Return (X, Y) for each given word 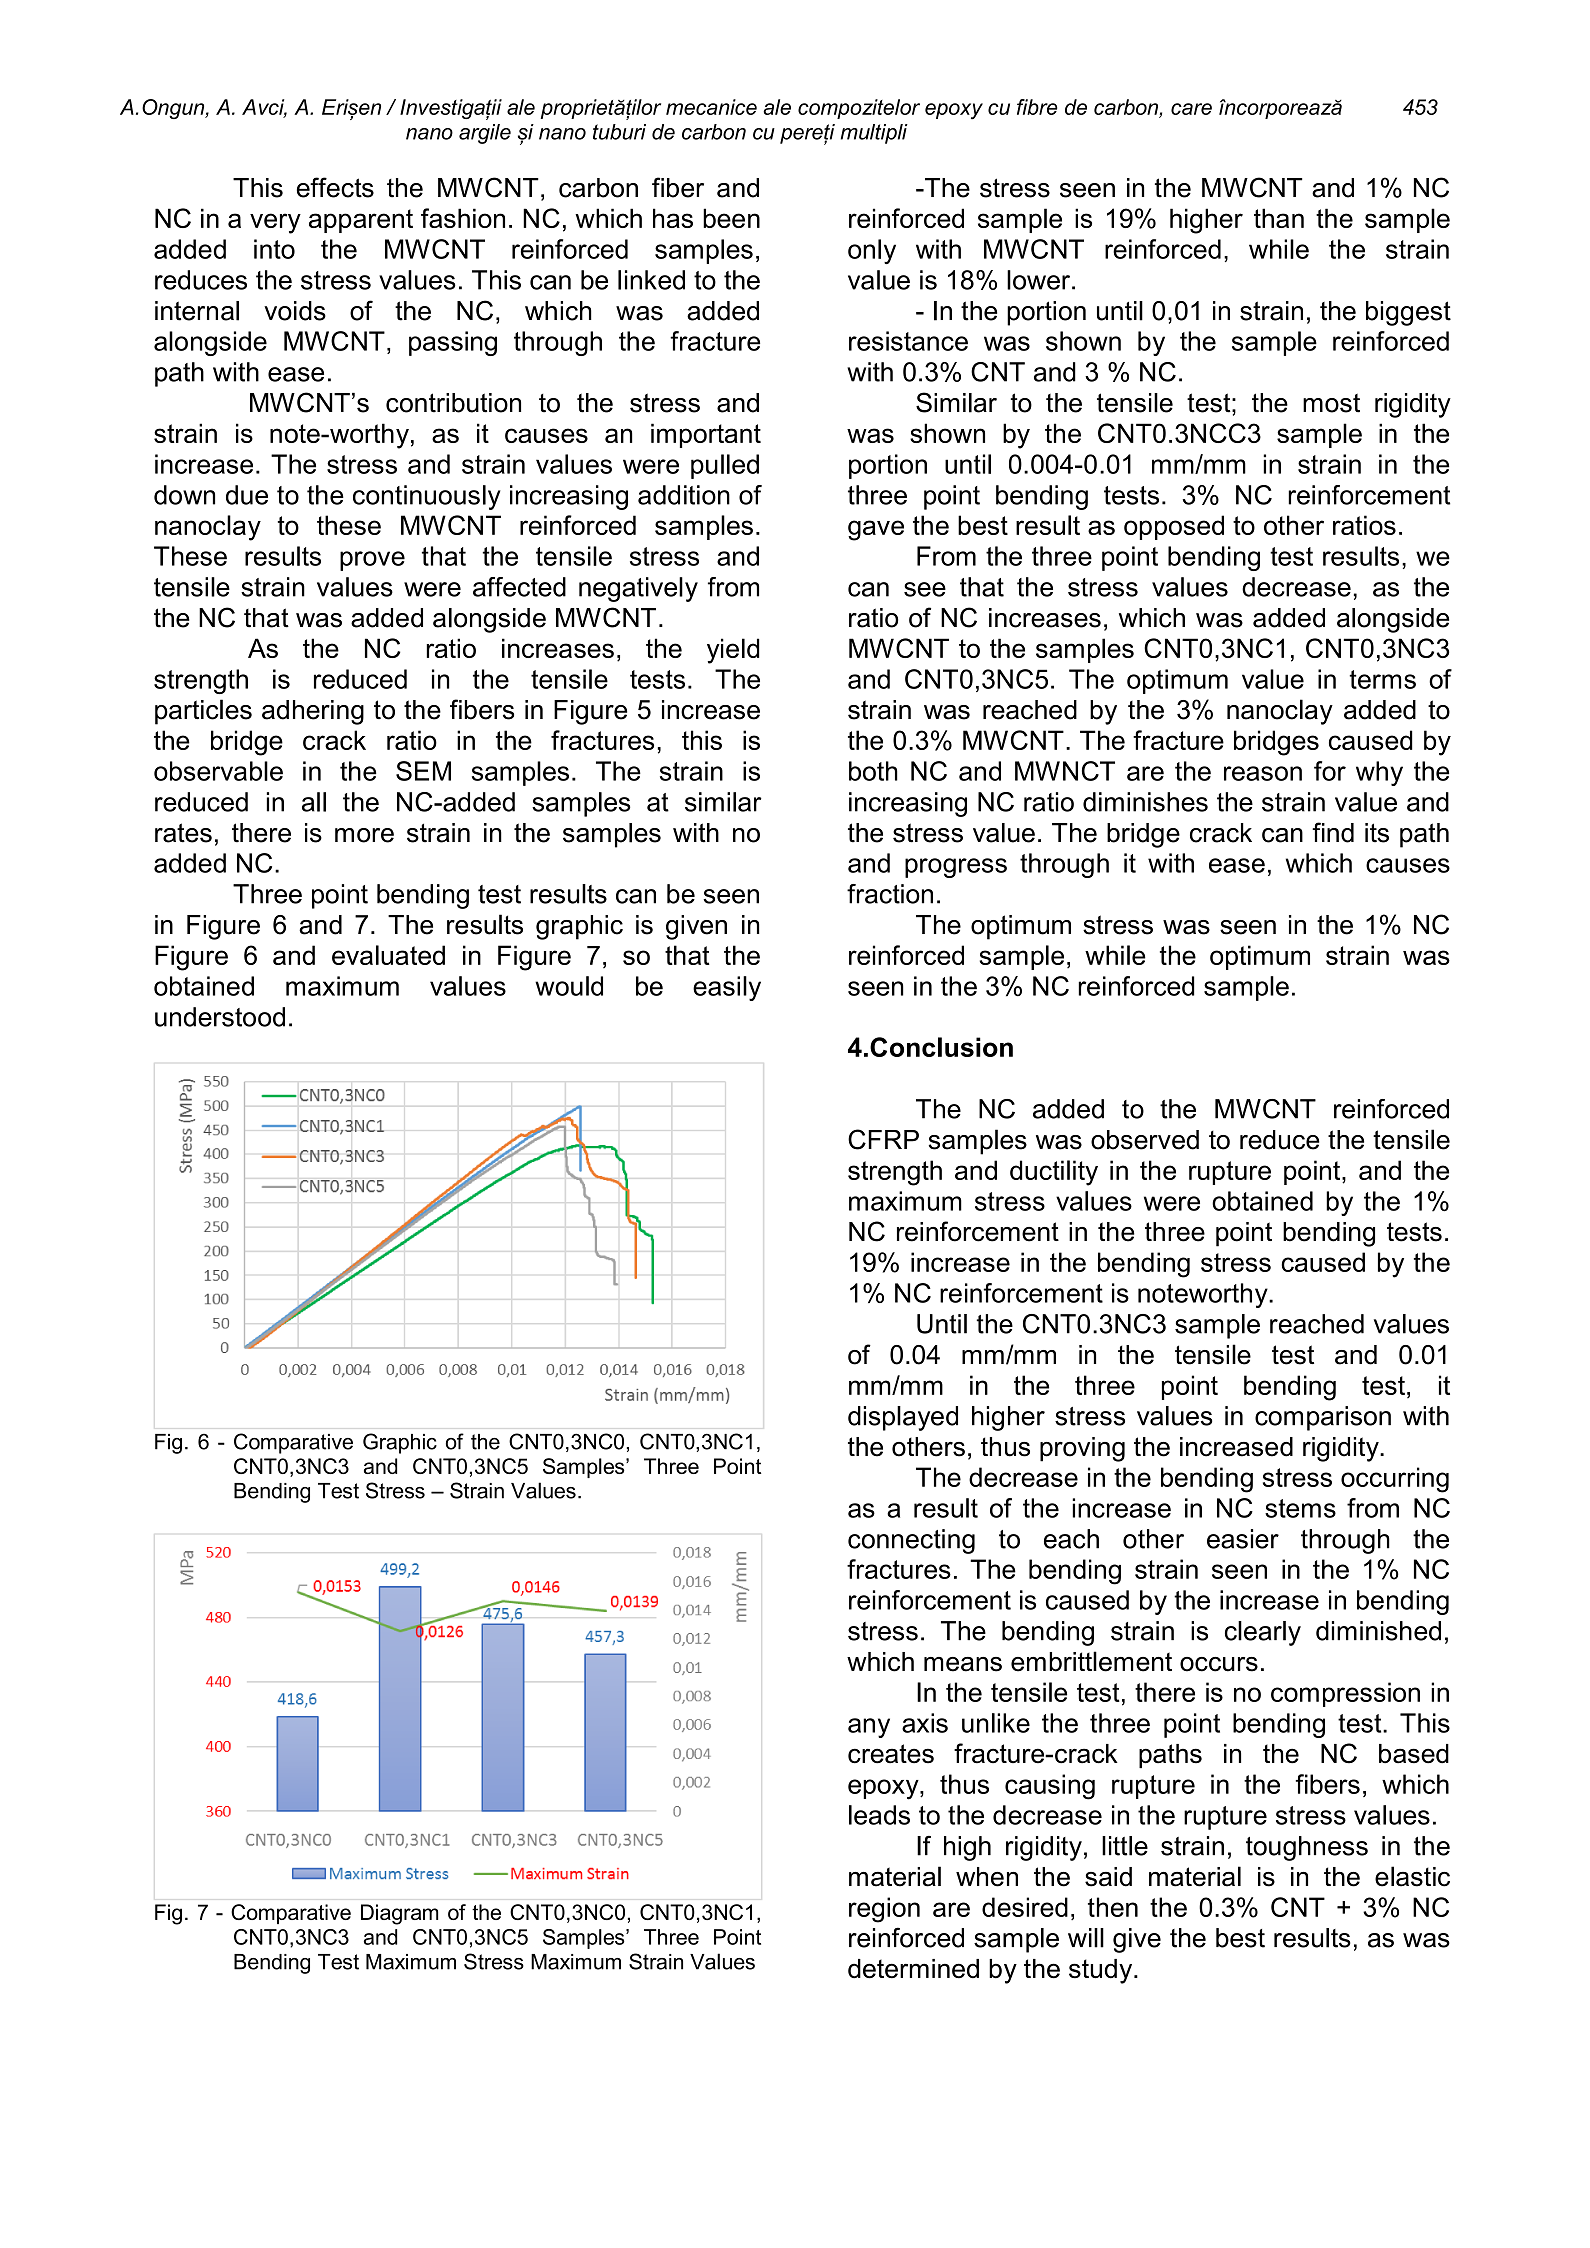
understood (220, 1017)
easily (727, 988)
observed (1145, 1140)
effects (335, 187)
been (731, 218)
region (884, 1910)
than (1279, 218)
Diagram (399, 1914)
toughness (1307, 1848)
